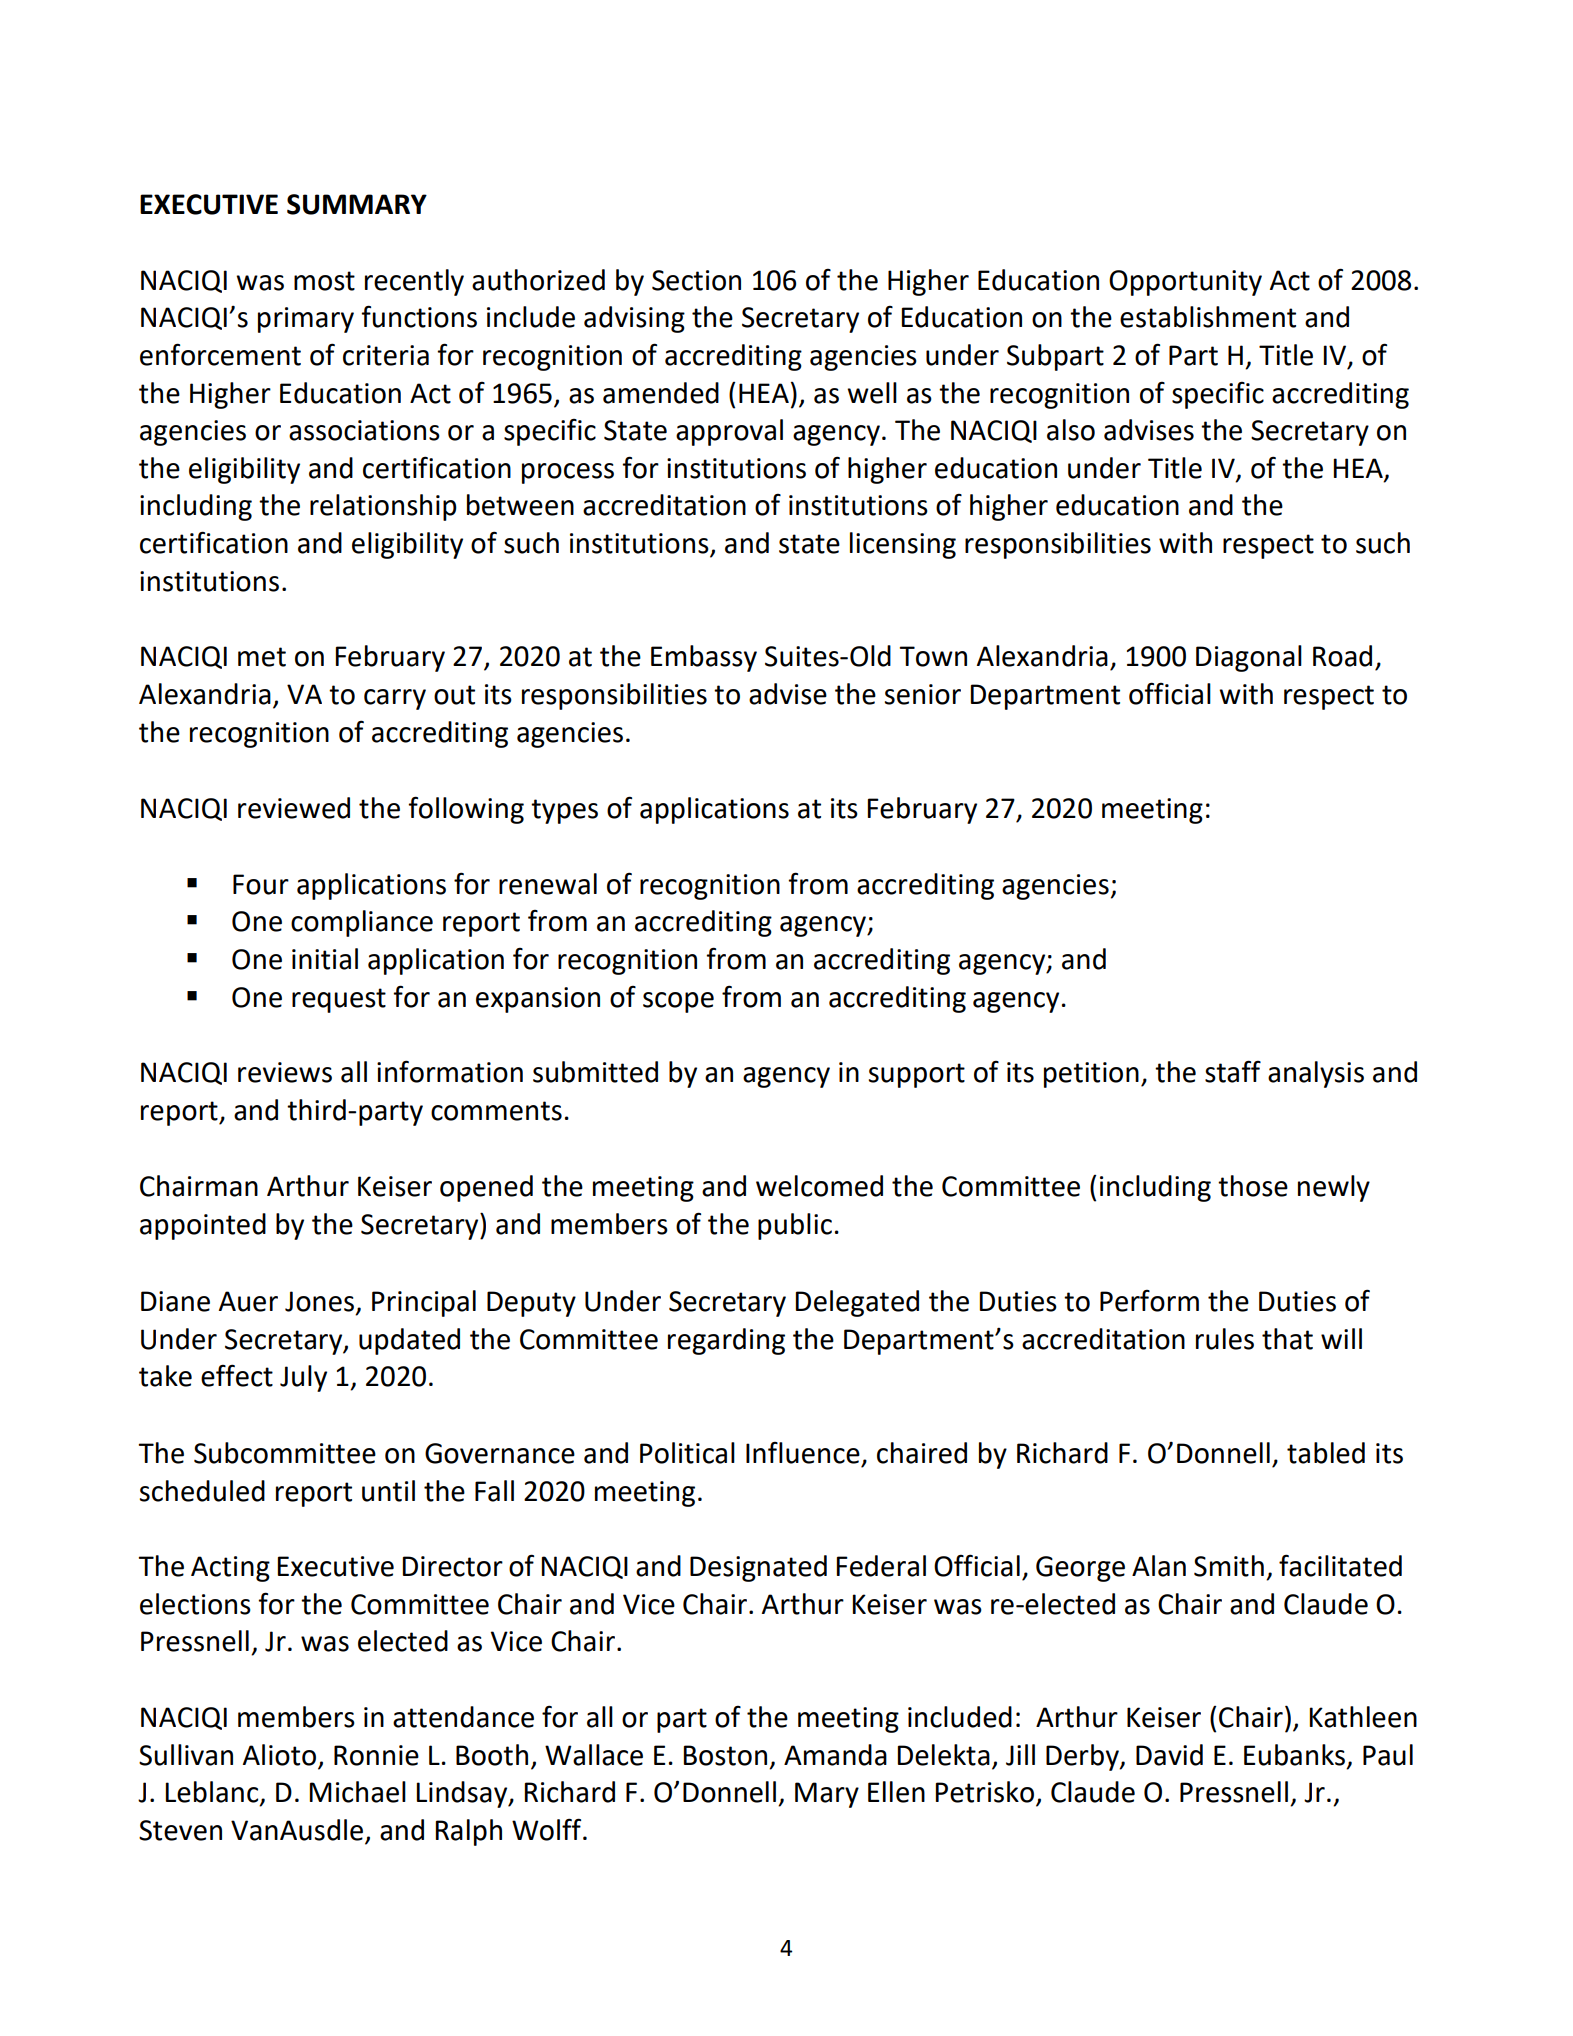  What do you see at coordinates (725, 1755) in the screenshot?
I see `Boston` at bounding box center [725, 1755].
